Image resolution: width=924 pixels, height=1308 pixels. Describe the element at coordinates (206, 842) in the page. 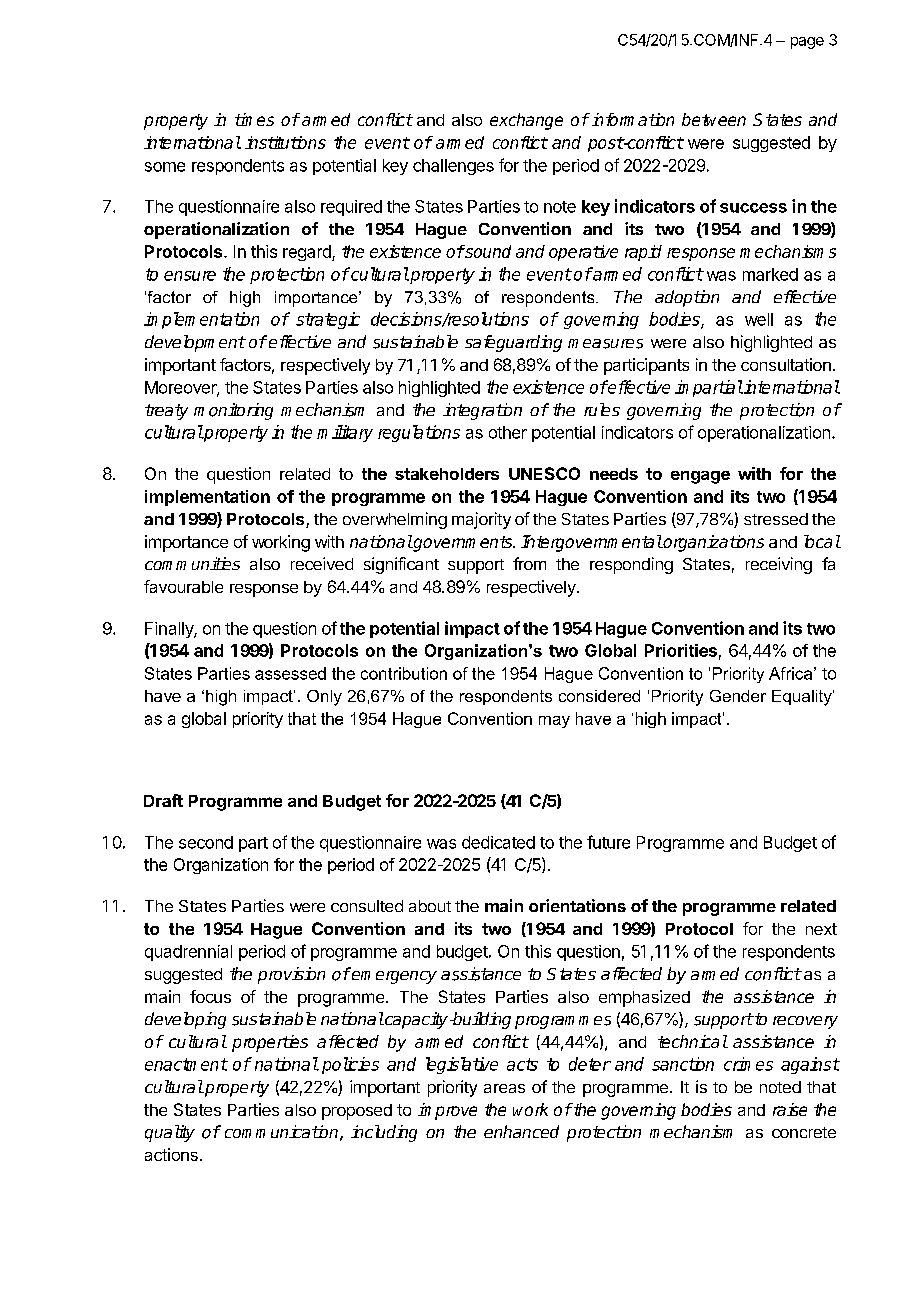

I see `second` at that location.
